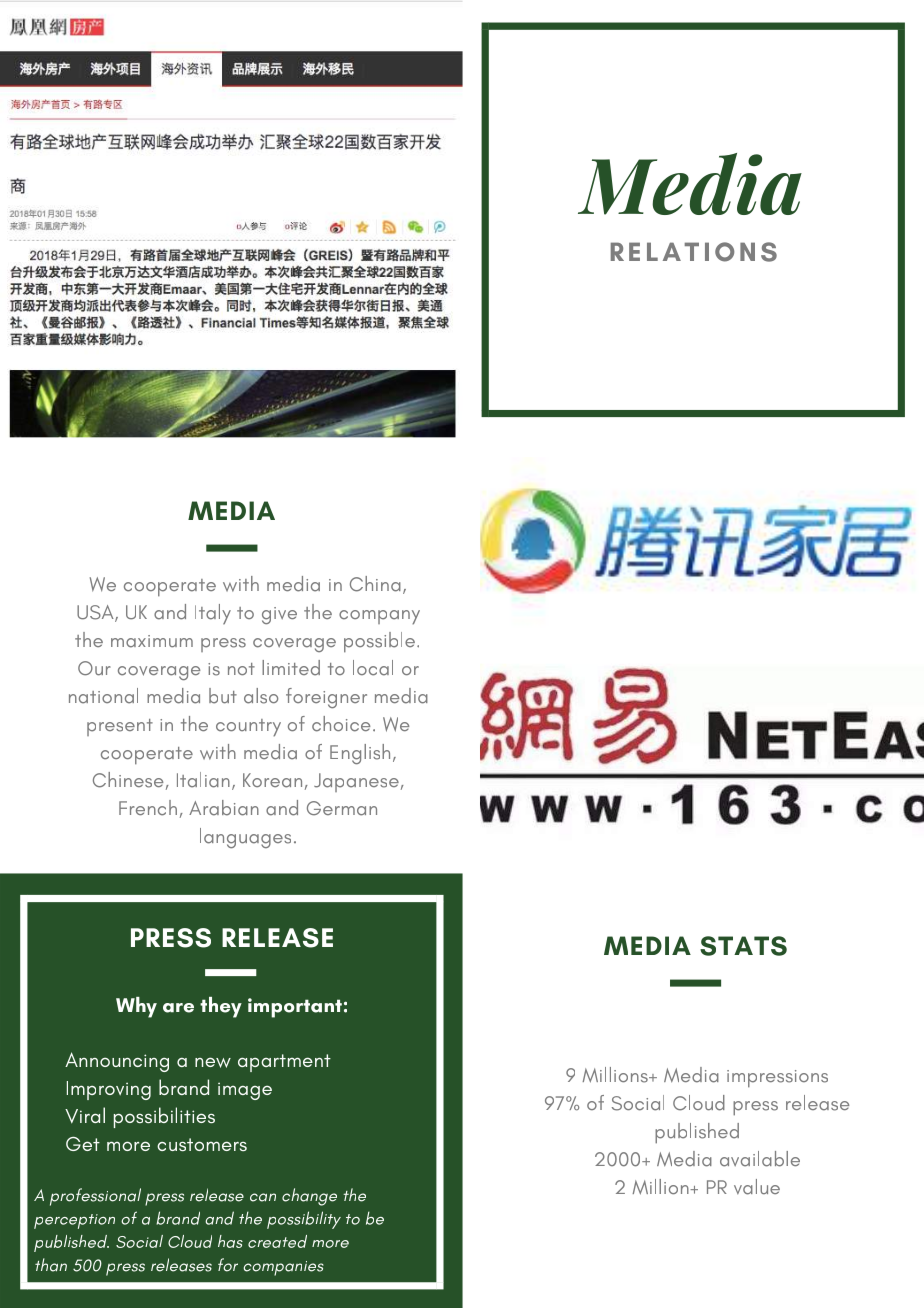 This document has height=1308, width=924. What do you see at coordinates (375, 584) in the document?
I see `China` at bounding box center [375, 584].
